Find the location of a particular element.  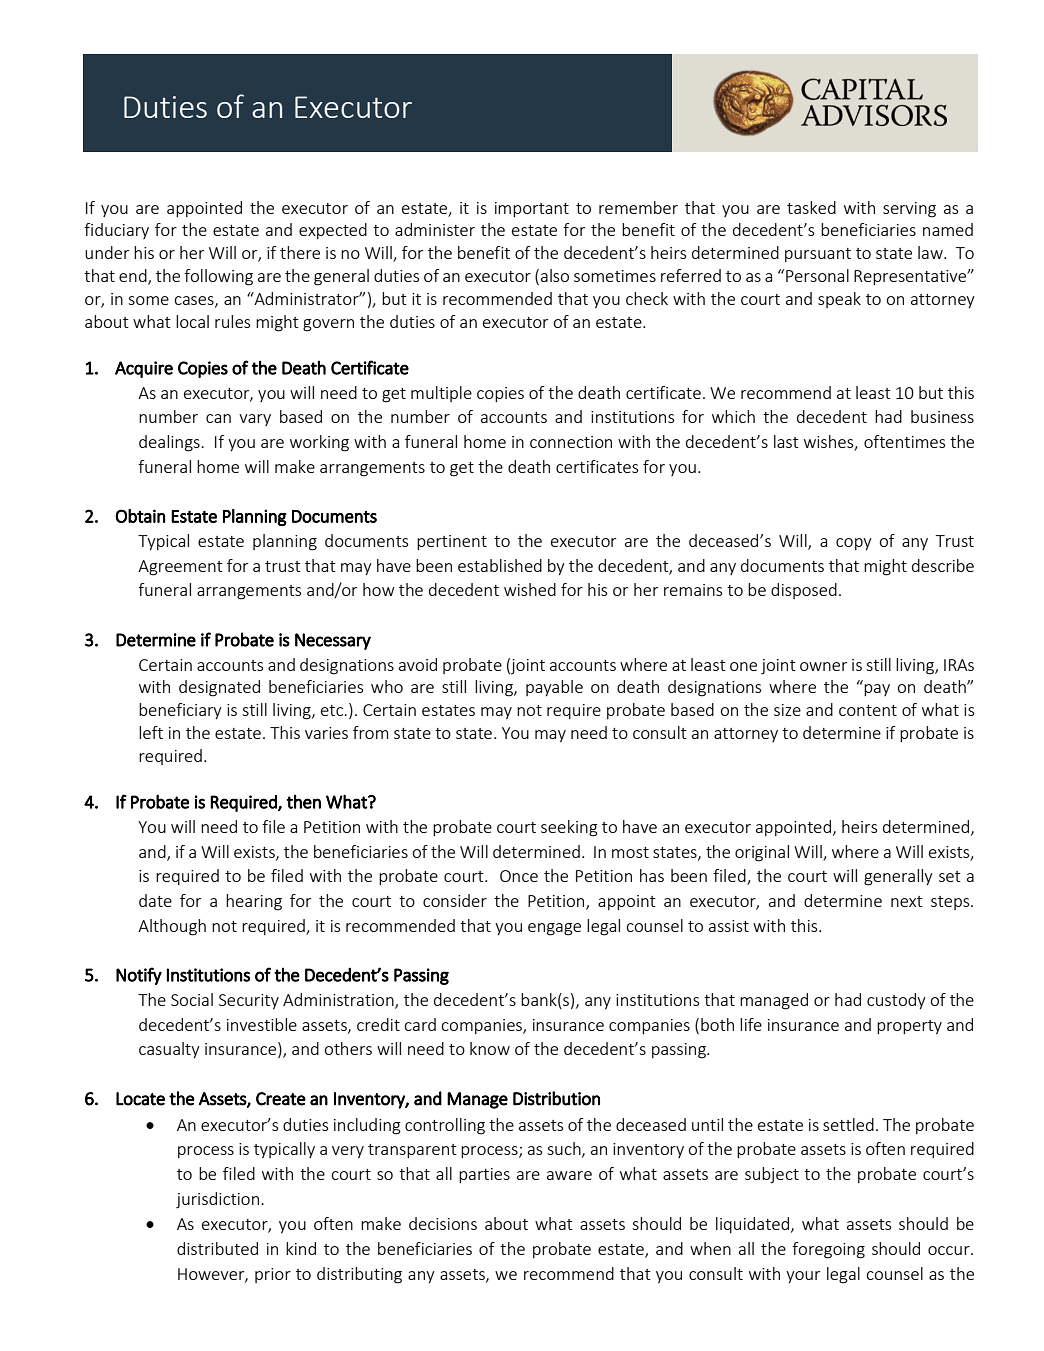

distributed is located at coordinates (217, 1248).
